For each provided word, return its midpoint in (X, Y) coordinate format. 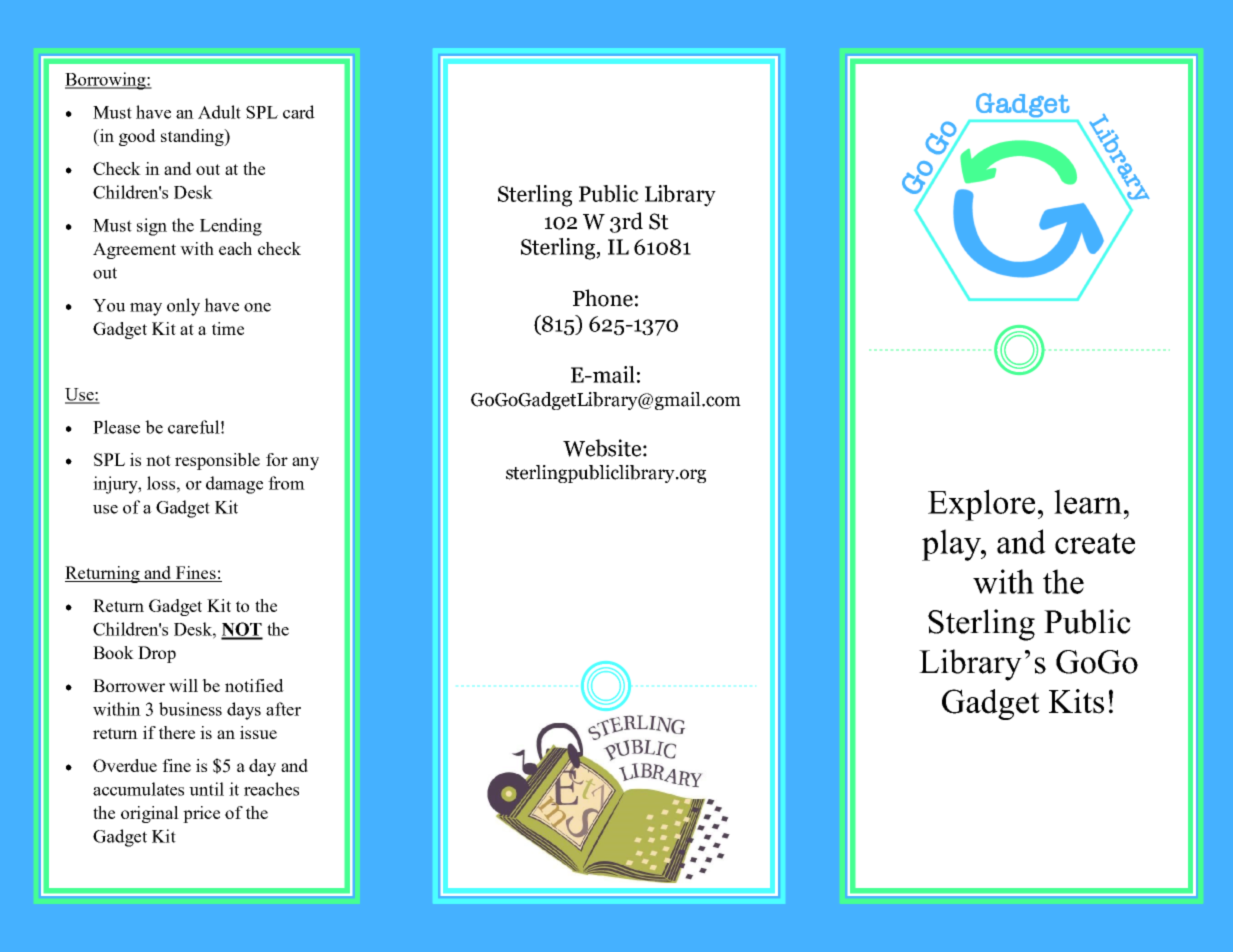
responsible (217, 461)
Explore (981, 505)
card (299, 112)
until (206, 789)
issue (258, 732)
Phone (603, 298)
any (305, 463)
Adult (219, 112)
